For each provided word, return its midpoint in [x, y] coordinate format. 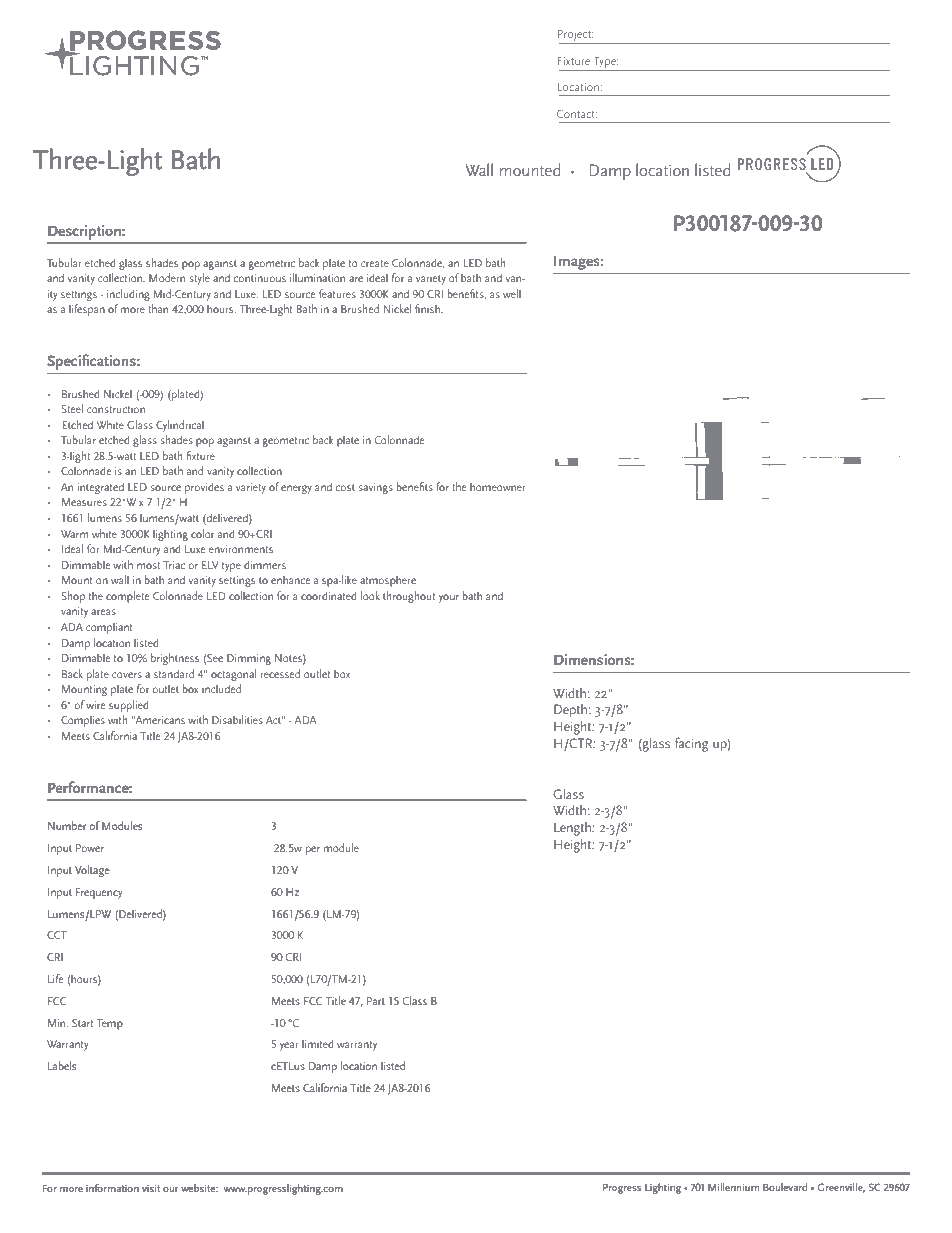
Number [67, 825]
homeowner [498, 487]
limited [318, 1043]
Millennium [733, 1187]
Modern [167, 277]
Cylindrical [180, 426]
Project [575, 37]
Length [573, 829]
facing [691, 744]
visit [151, 1188]
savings [375, 488]
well [512, 293]
